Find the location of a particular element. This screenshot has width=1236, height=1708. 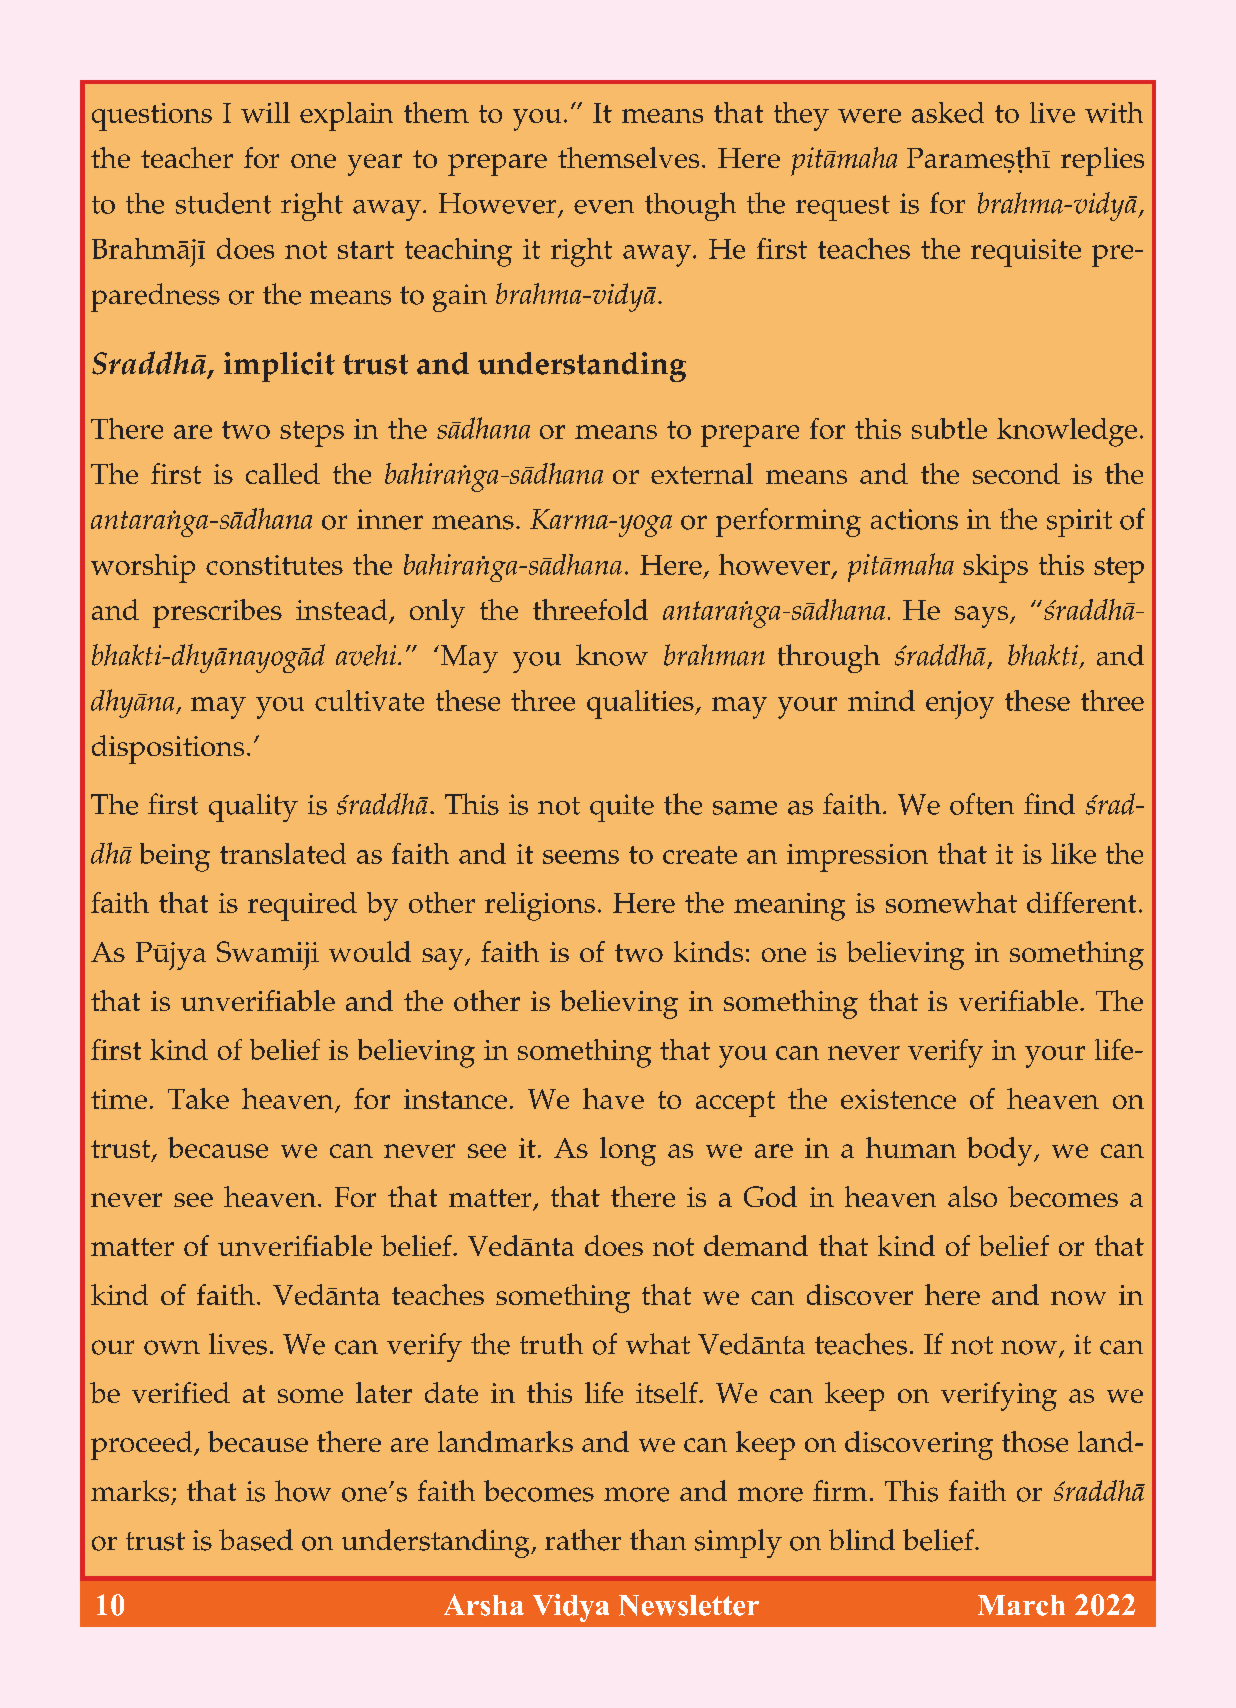

based is located at coordinates (256, 1540).
